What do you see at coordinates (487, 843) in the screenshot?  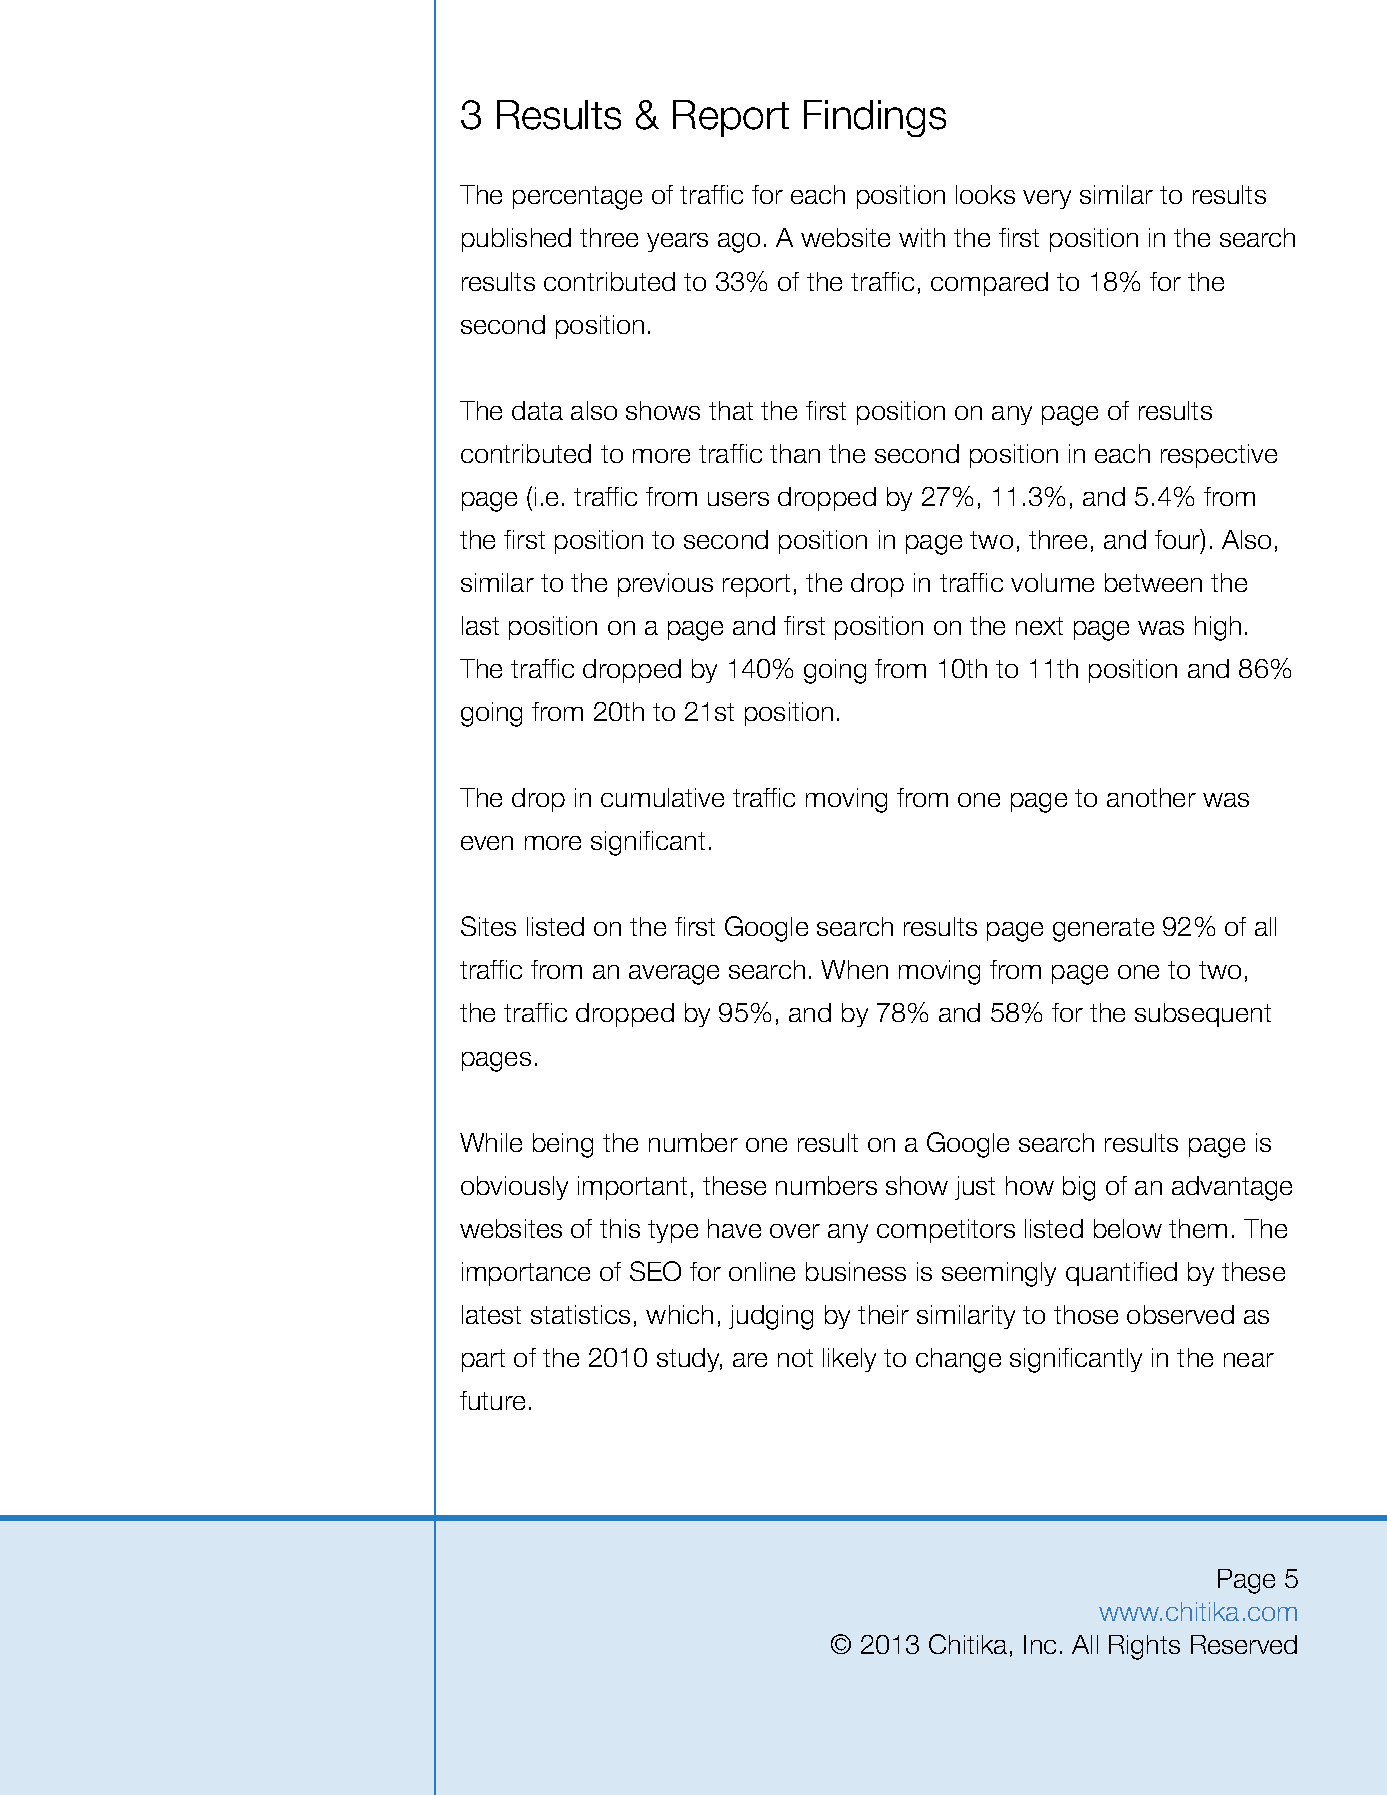 I see `even` at bounding box center [487, 843].
